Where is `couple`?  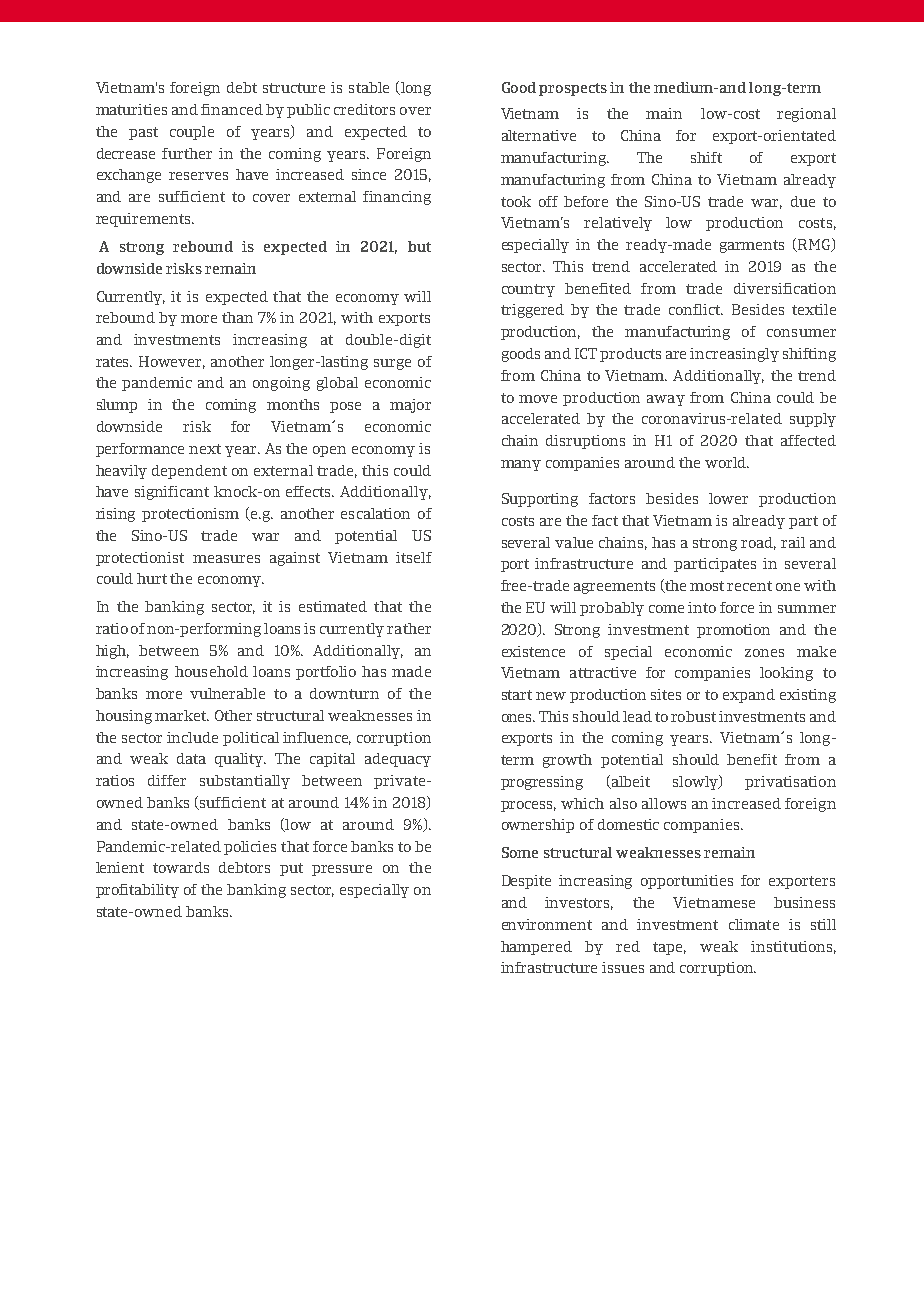
couple is located at coordinates (192, 133).
